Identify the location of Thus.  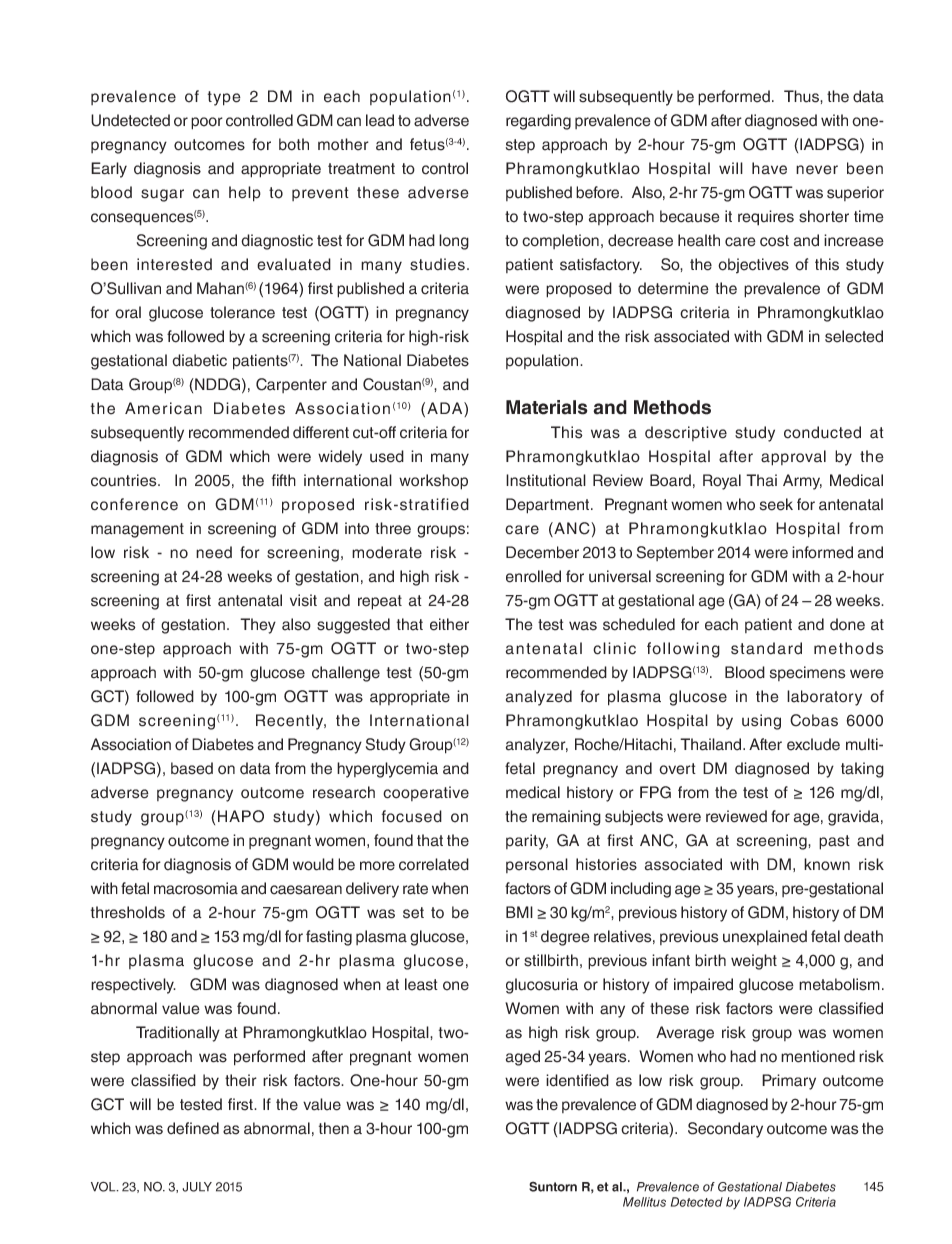
(802, 96).
